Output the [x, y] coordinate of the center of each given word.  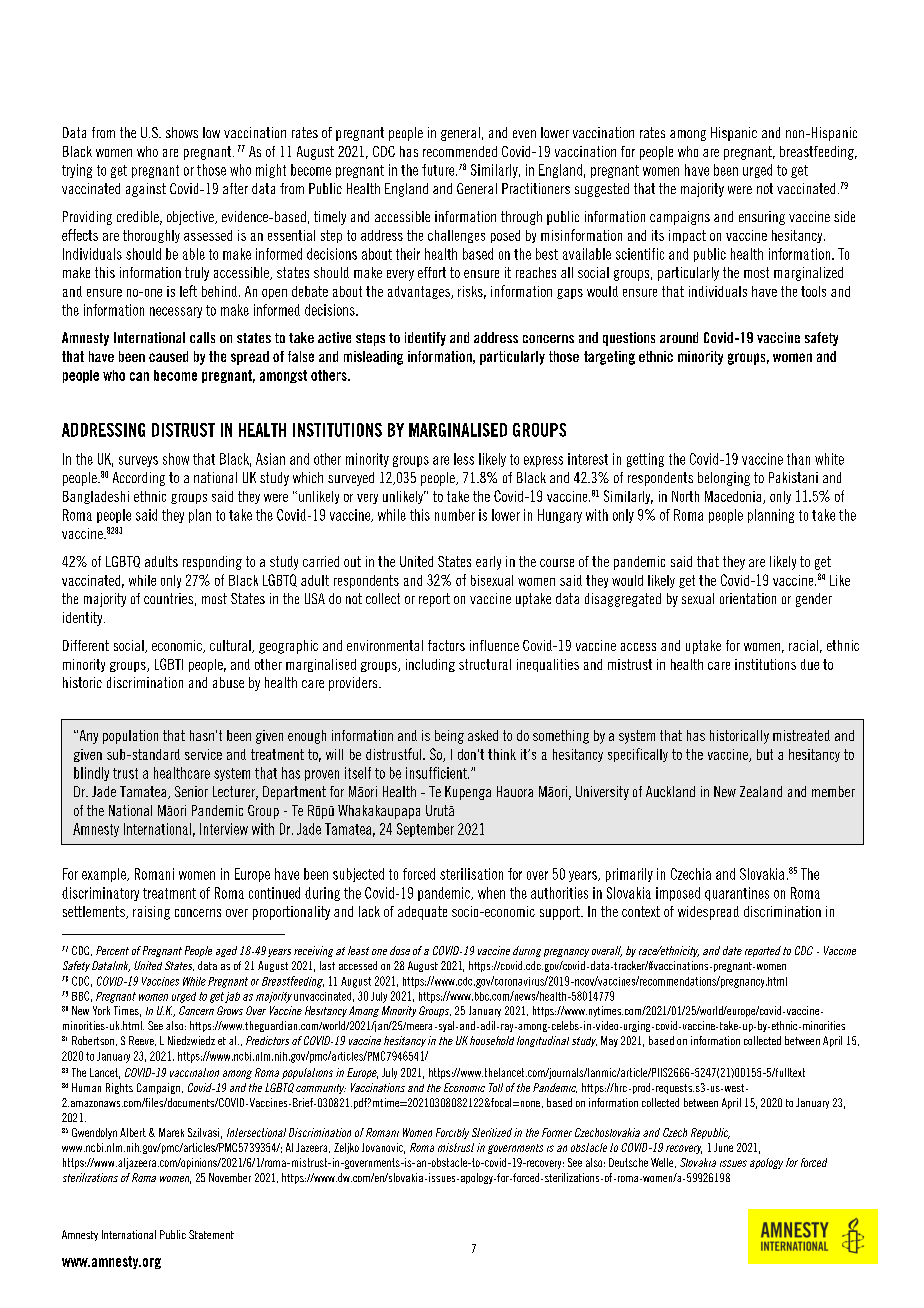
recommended [460, 151]
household [492, 1040]
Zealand [761, 791]
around [679, 337]
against [146, 190]
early [488, 563]
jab [232, 997]
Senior [191, 791]
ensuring [762, 218]
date [732, 950]
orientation [748, 598]
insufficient [437, 773]
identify [425, 339]
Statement [211, 1234]
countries [168, 598]
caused [168, 356]
